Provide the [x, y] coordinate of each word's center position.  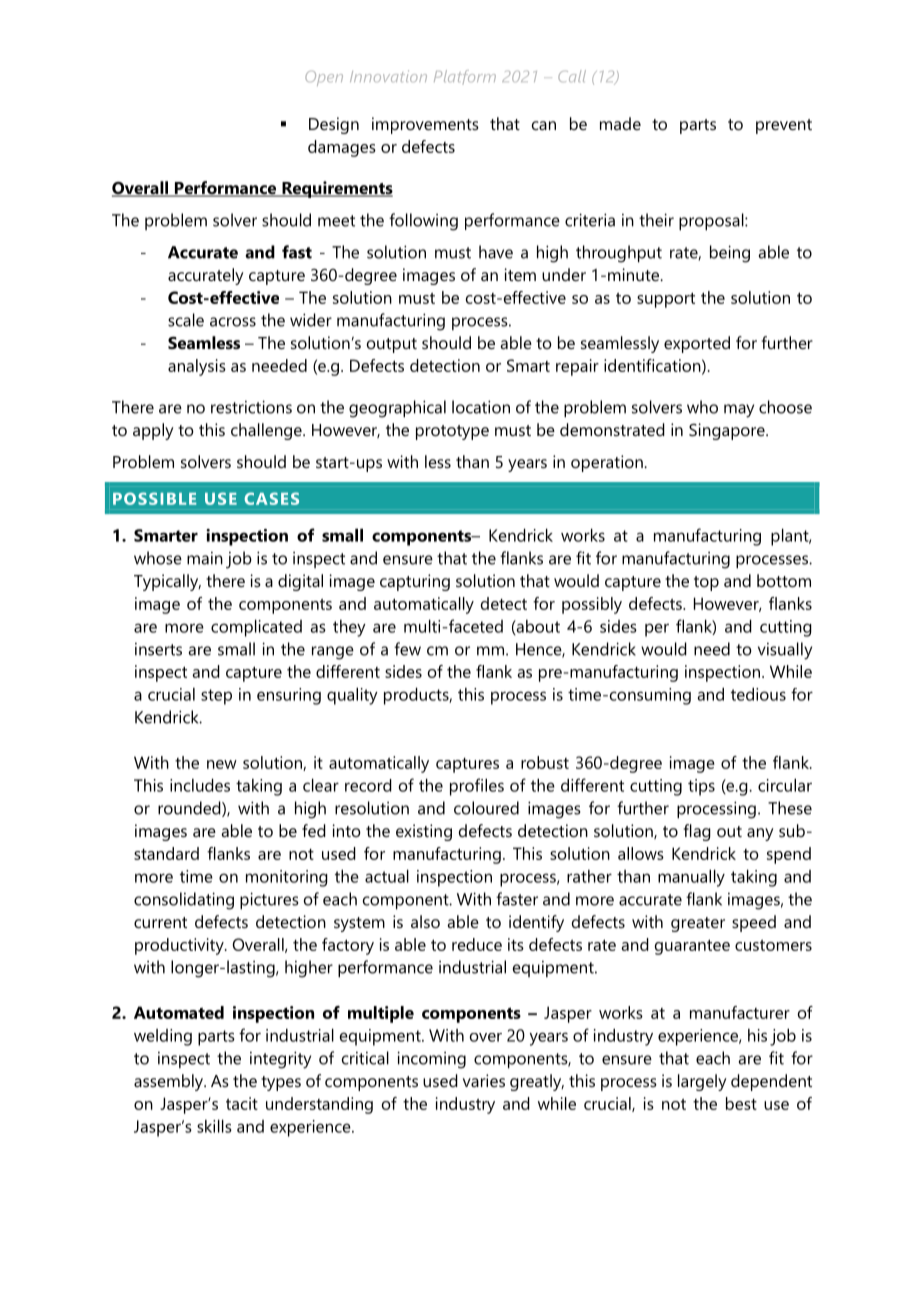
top [706, 583]
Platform [465, 77]
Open [324, 78]
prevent [784, 126]
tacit [242, 1103]
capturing [415, 582]
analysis [197, 367]
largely [702, 1082]
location [481, 407]
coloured [486, 808]
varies [484, 1080]
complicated [256, 628]
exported [697, 344]
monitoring [287, 878]
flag [697, 832]
